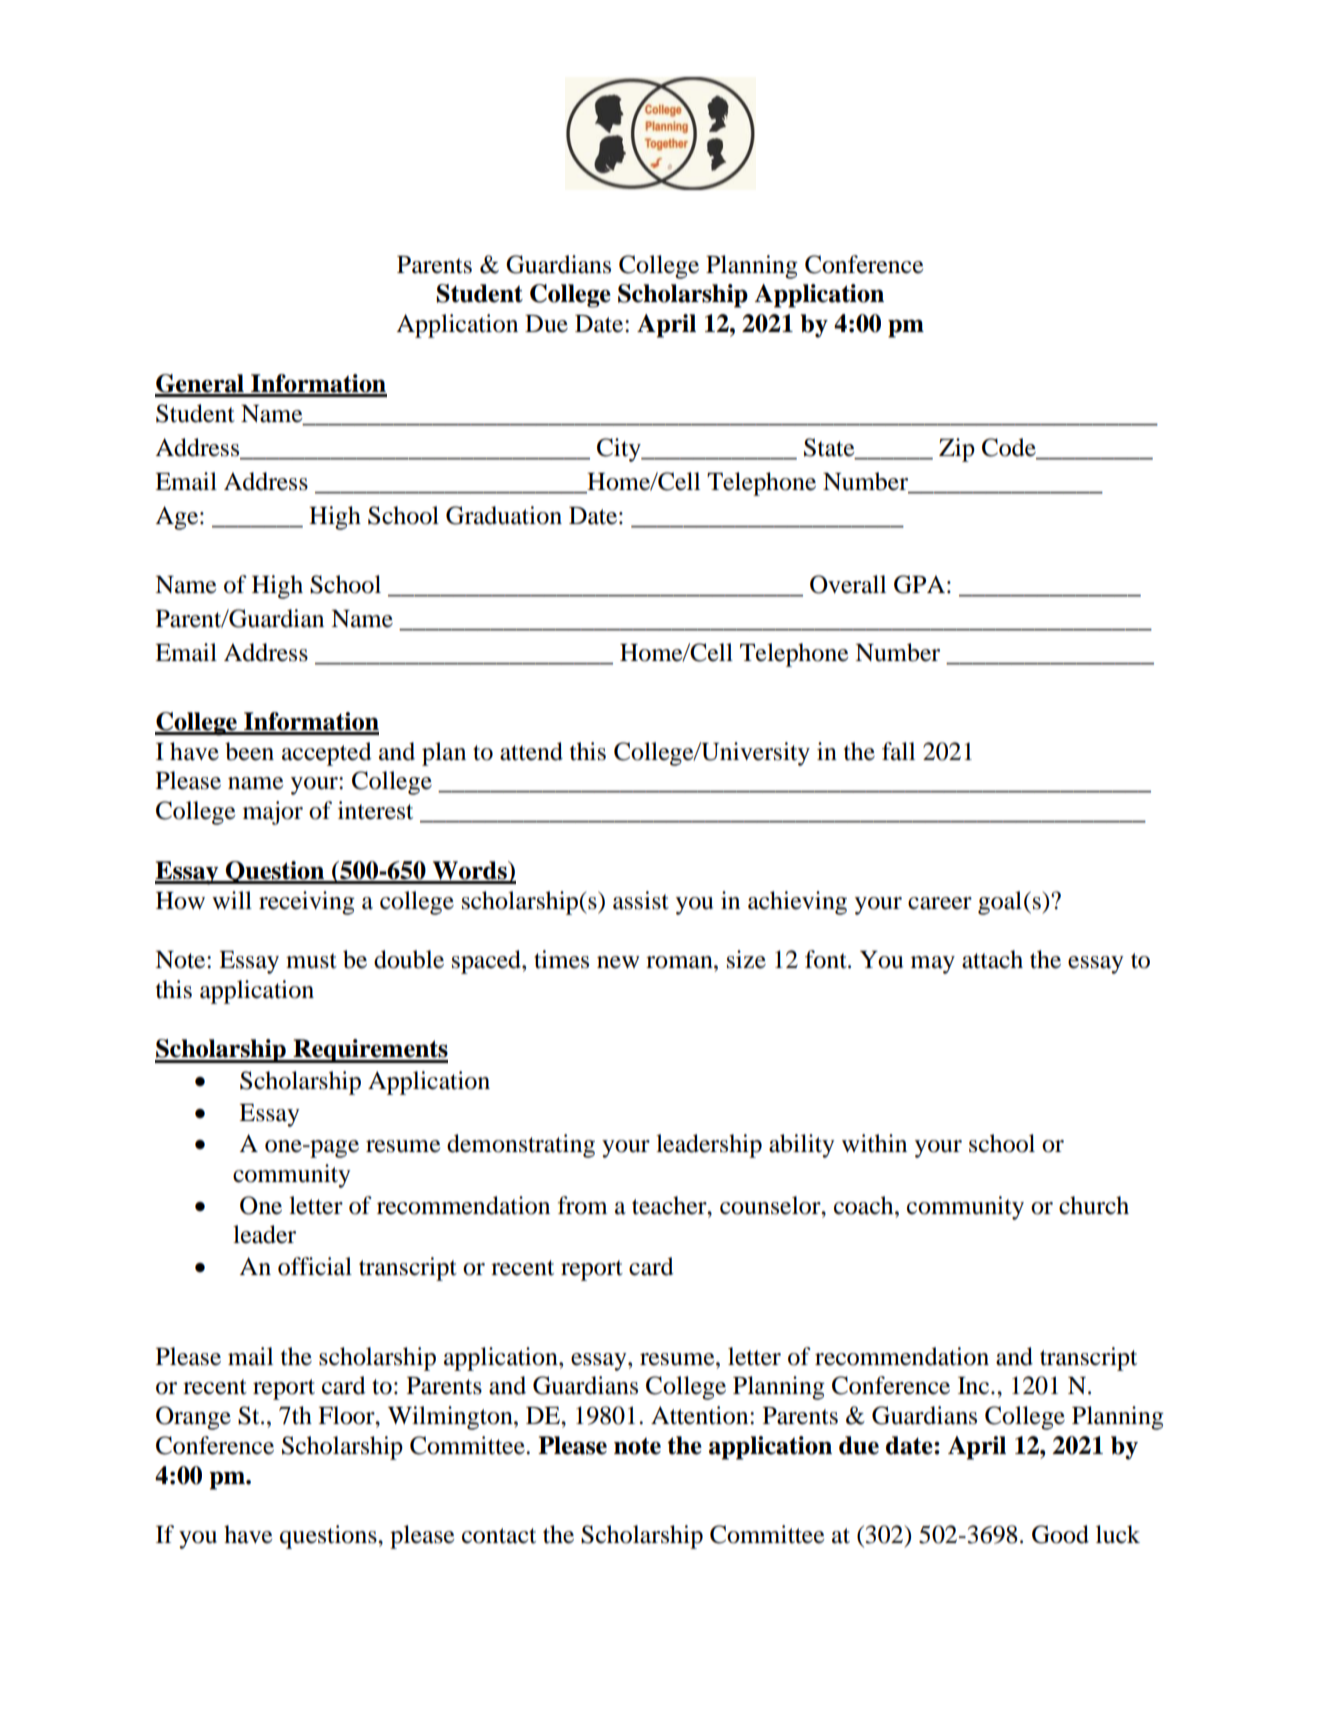 This page has width=1321, height=1709. Describe the element at coordinates (701, 1415) in the page. I see `Attention` at that location.
